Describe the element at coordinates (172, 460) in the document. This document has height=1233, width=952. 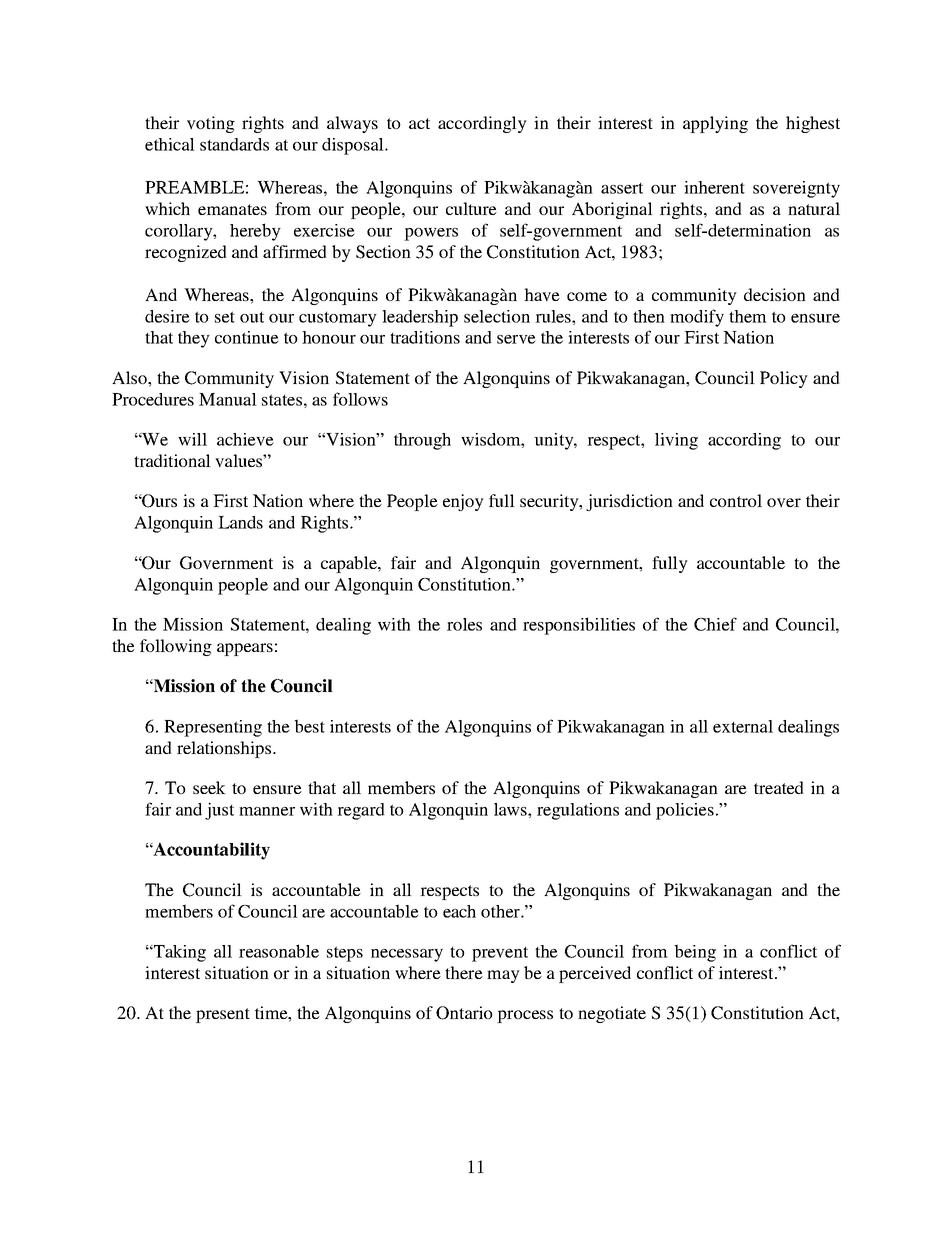
I see `traditional` at that location.
